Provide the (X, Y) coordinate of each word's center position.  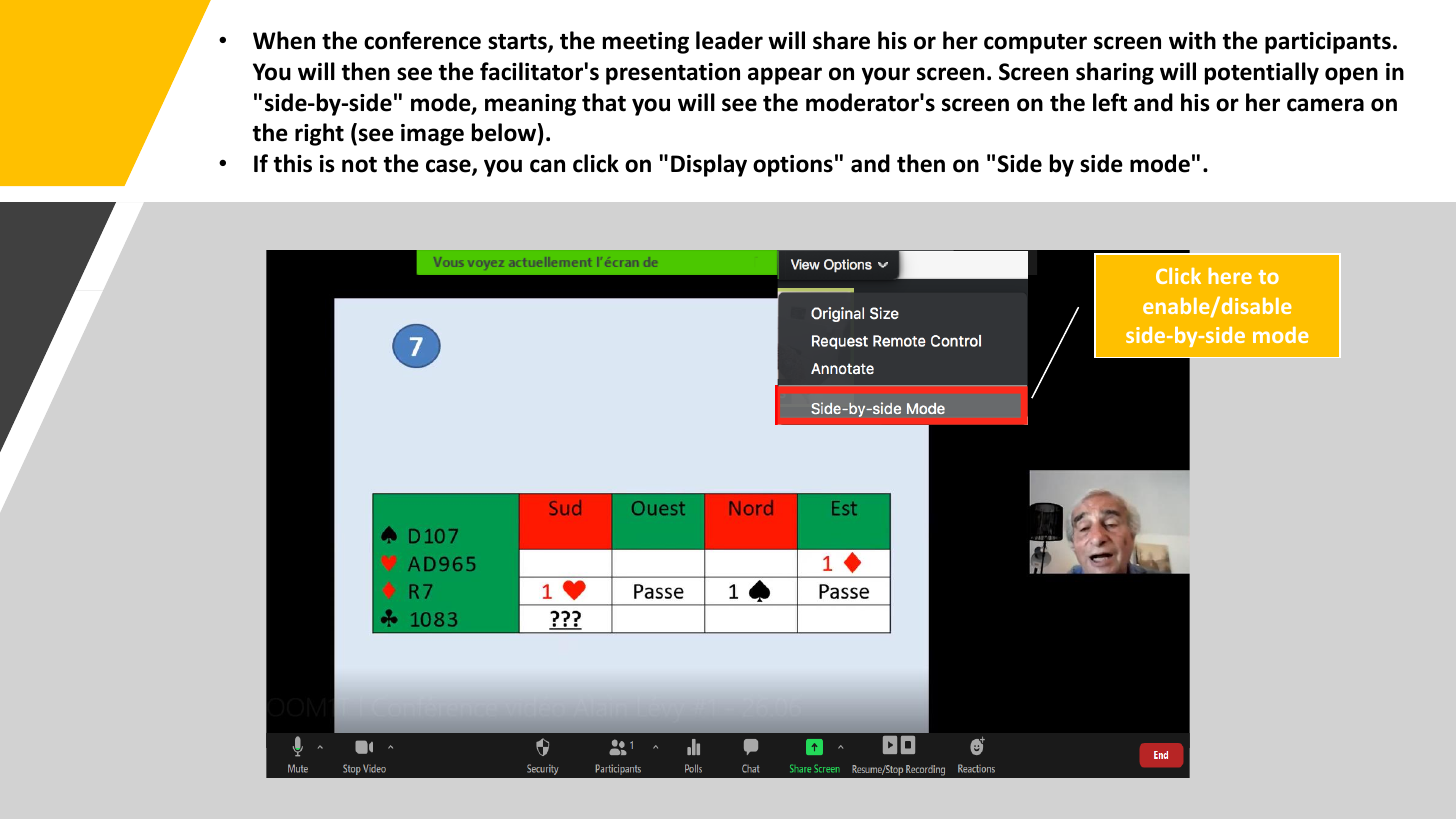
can (547, 166)
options (793, 166)
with (1192, 40)
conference (422, 40)
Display (709, 165)
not (359, 165)
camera (1325, 105)
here (1230, 276)
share (841, 40)
